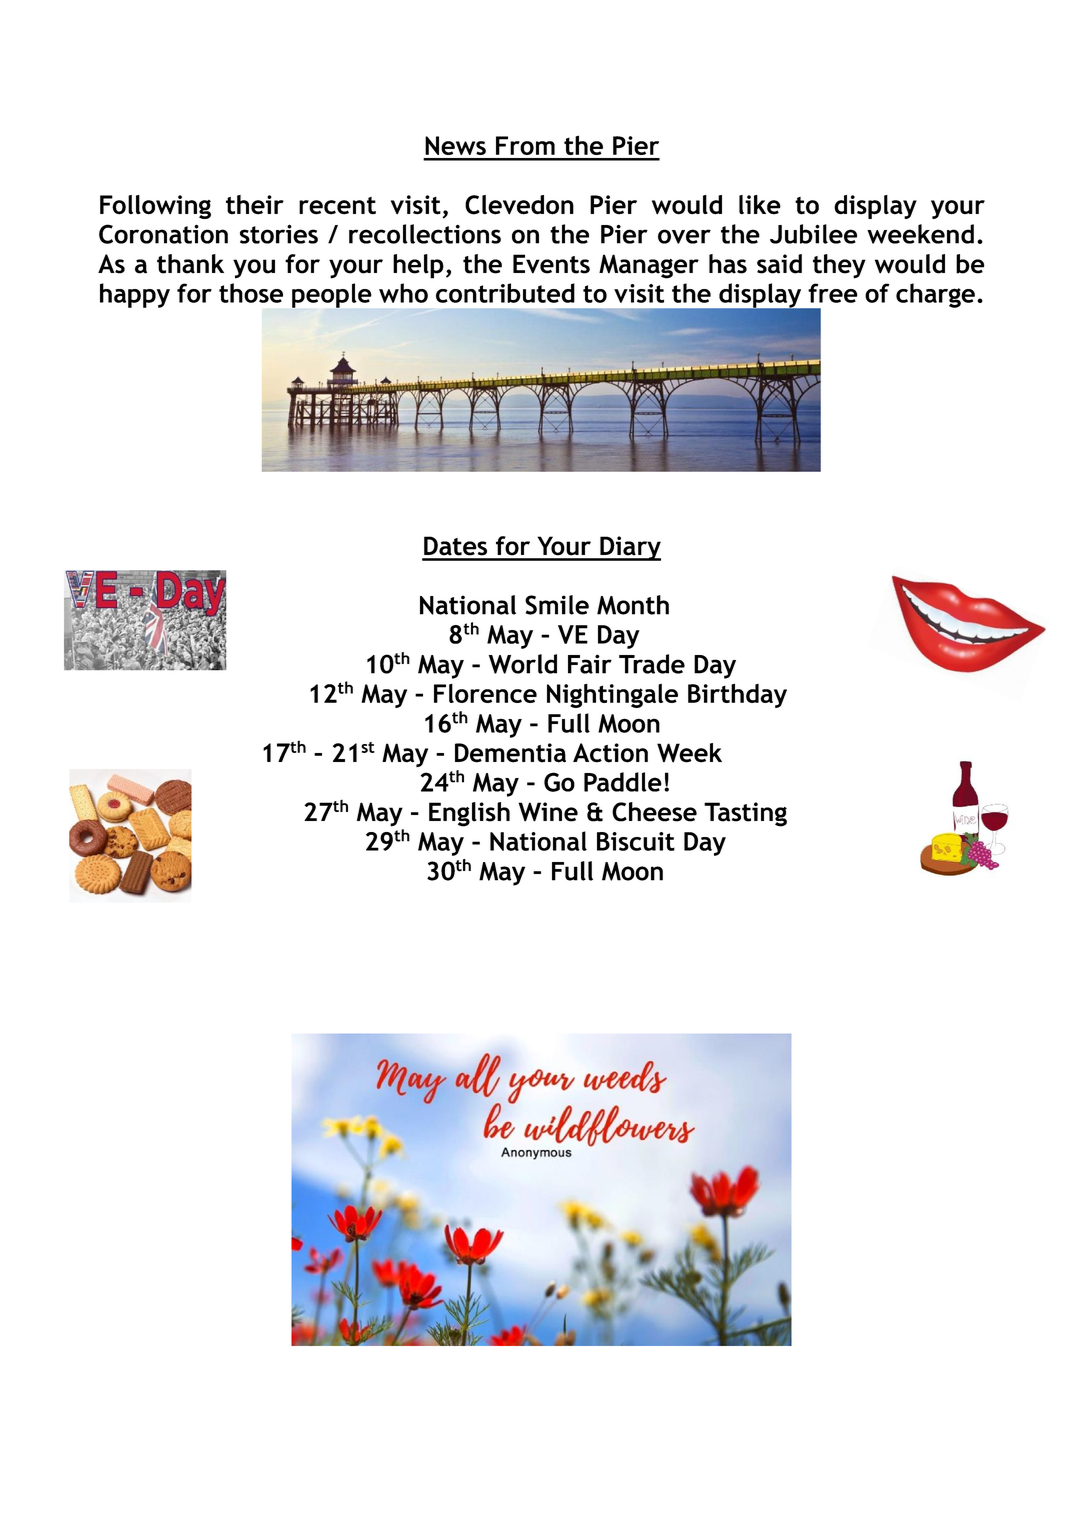  I want to click on their, so click(255, 205).
